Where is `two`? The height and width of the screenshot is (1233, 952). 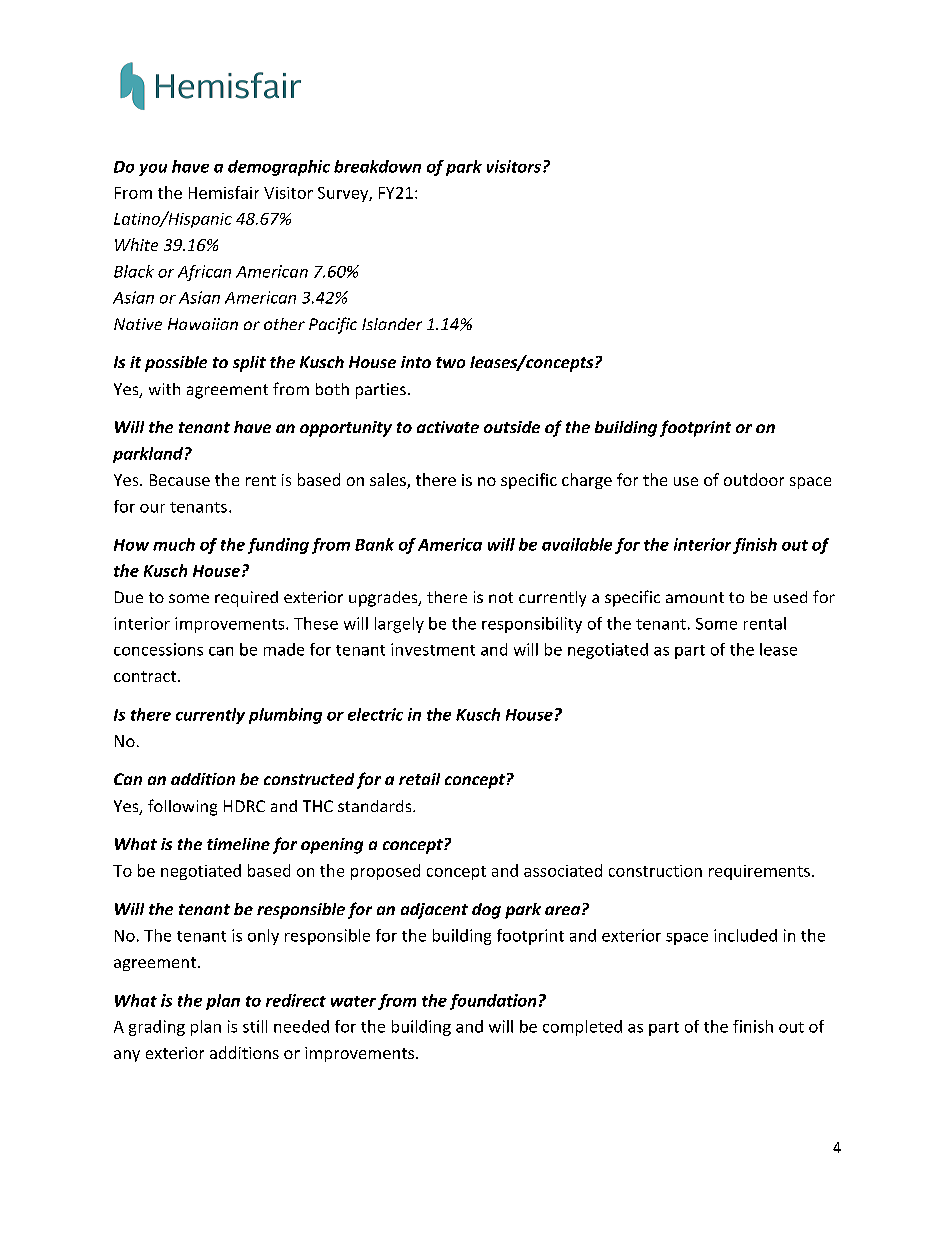
two is located at coordinates (450, 362).
